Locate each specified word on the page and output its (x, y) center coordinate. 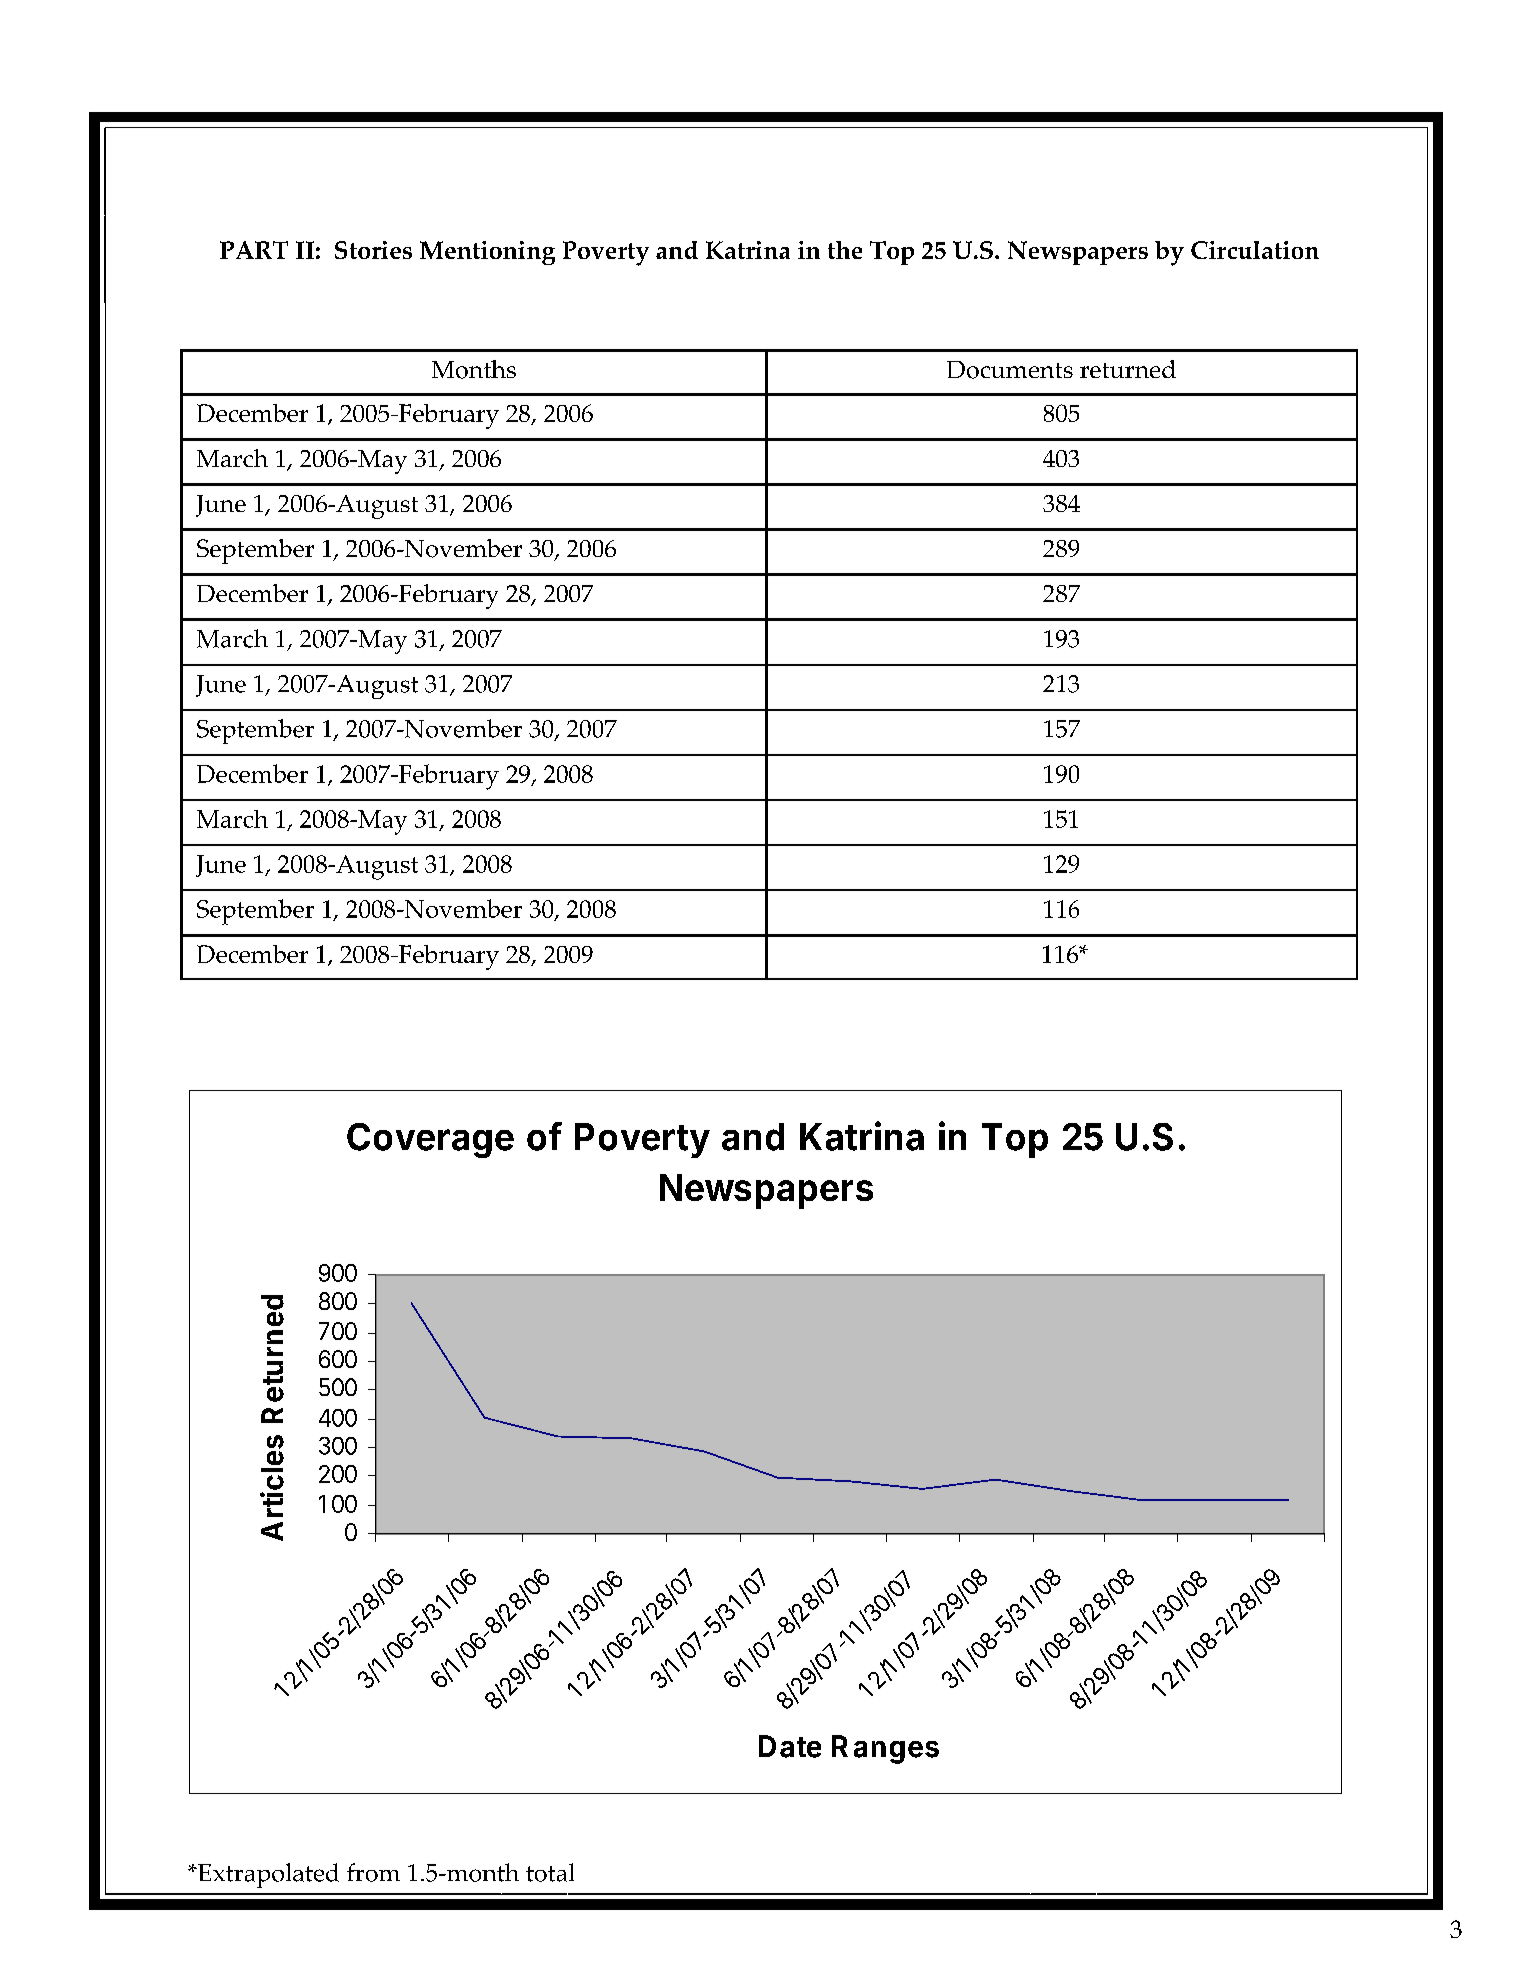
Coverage (430, 1140)
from (373, 1872)
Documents (1010, 370)
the (845, 250)
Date (790, 1746)
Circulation (1255, 250)
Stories (373, 250)
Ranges (885, 1749)
